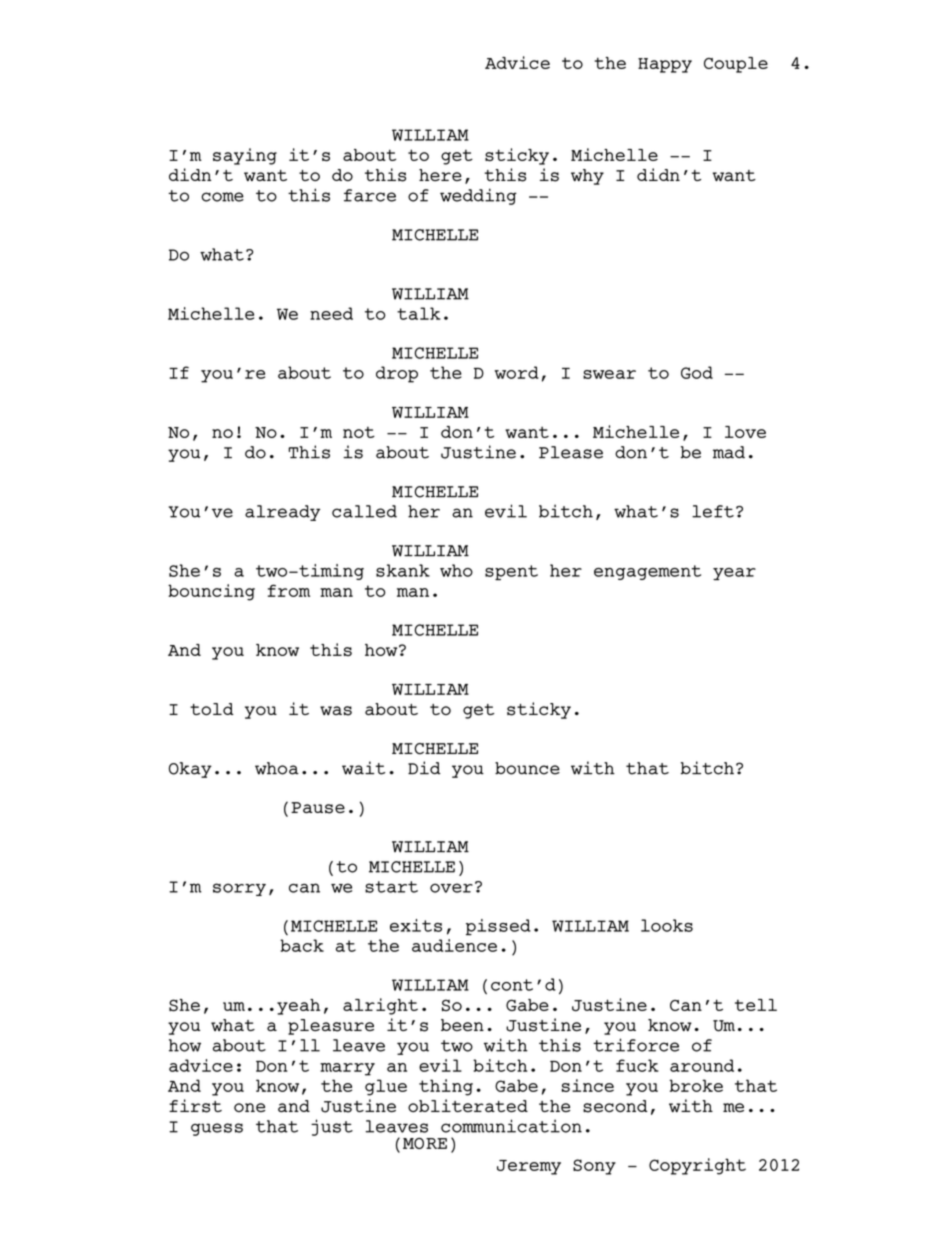 This screenshot has height=1233, width=952. What do you see at coordinates (511, 572) in the screenshot?
I see `spent` at bounding box center [511, 572].
